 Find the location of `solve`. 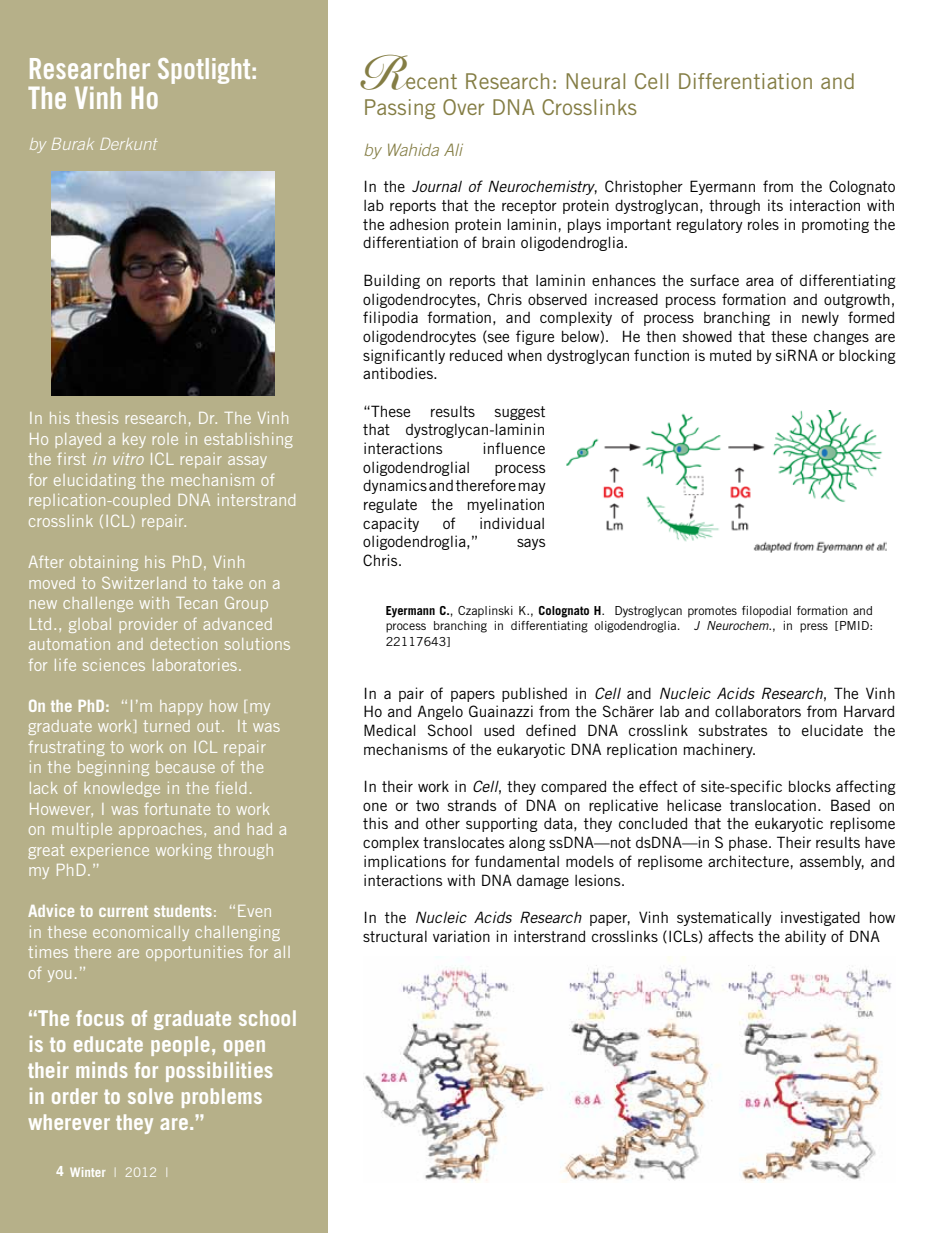

solve is located at coordinates (150, 1096).
